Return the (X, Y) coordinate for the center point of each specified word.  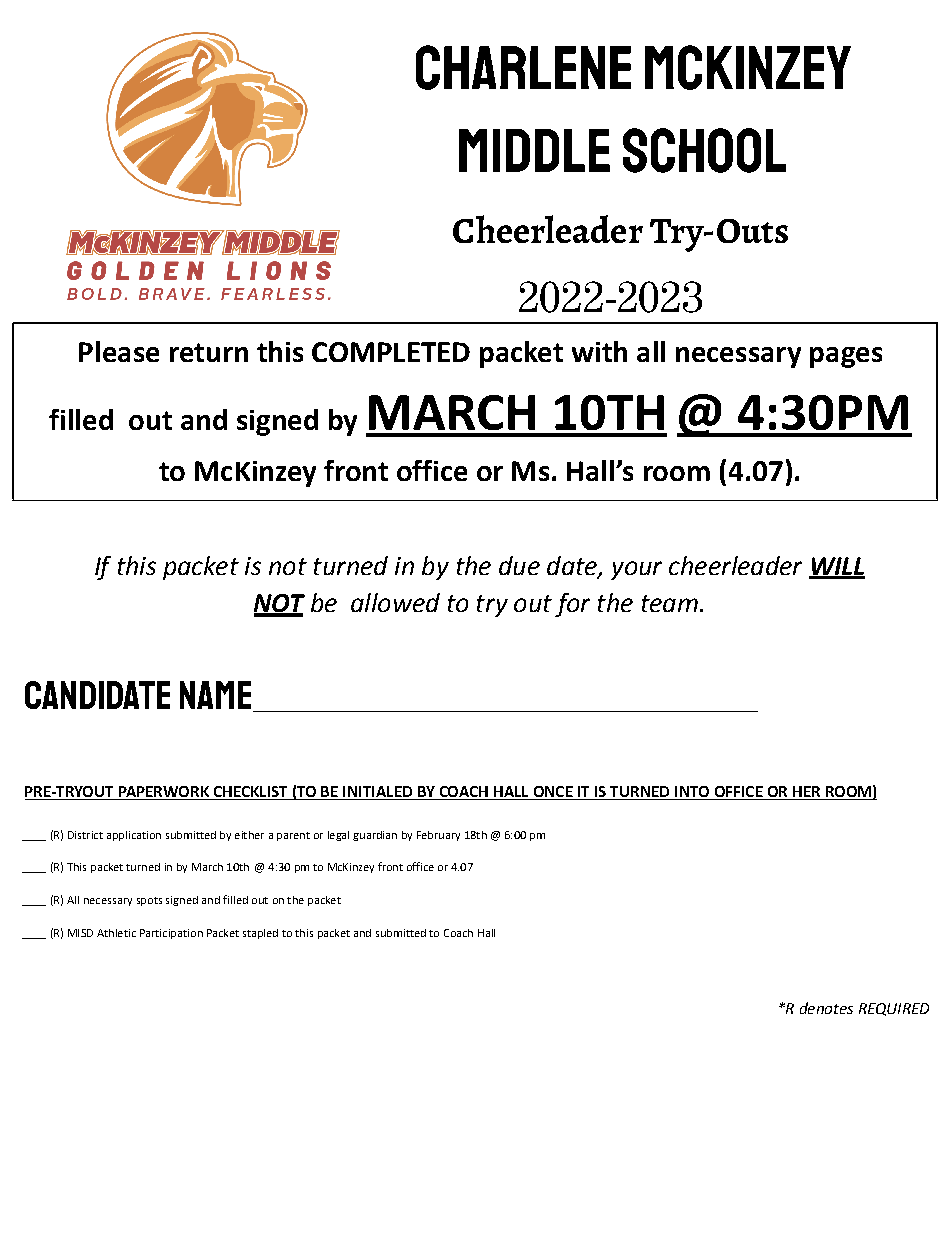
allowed (395, 602)
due (519, 565)
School (704, 150)
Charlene (523, 67)
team (670, 603)
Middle (534, 150)
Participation (171, 934)
